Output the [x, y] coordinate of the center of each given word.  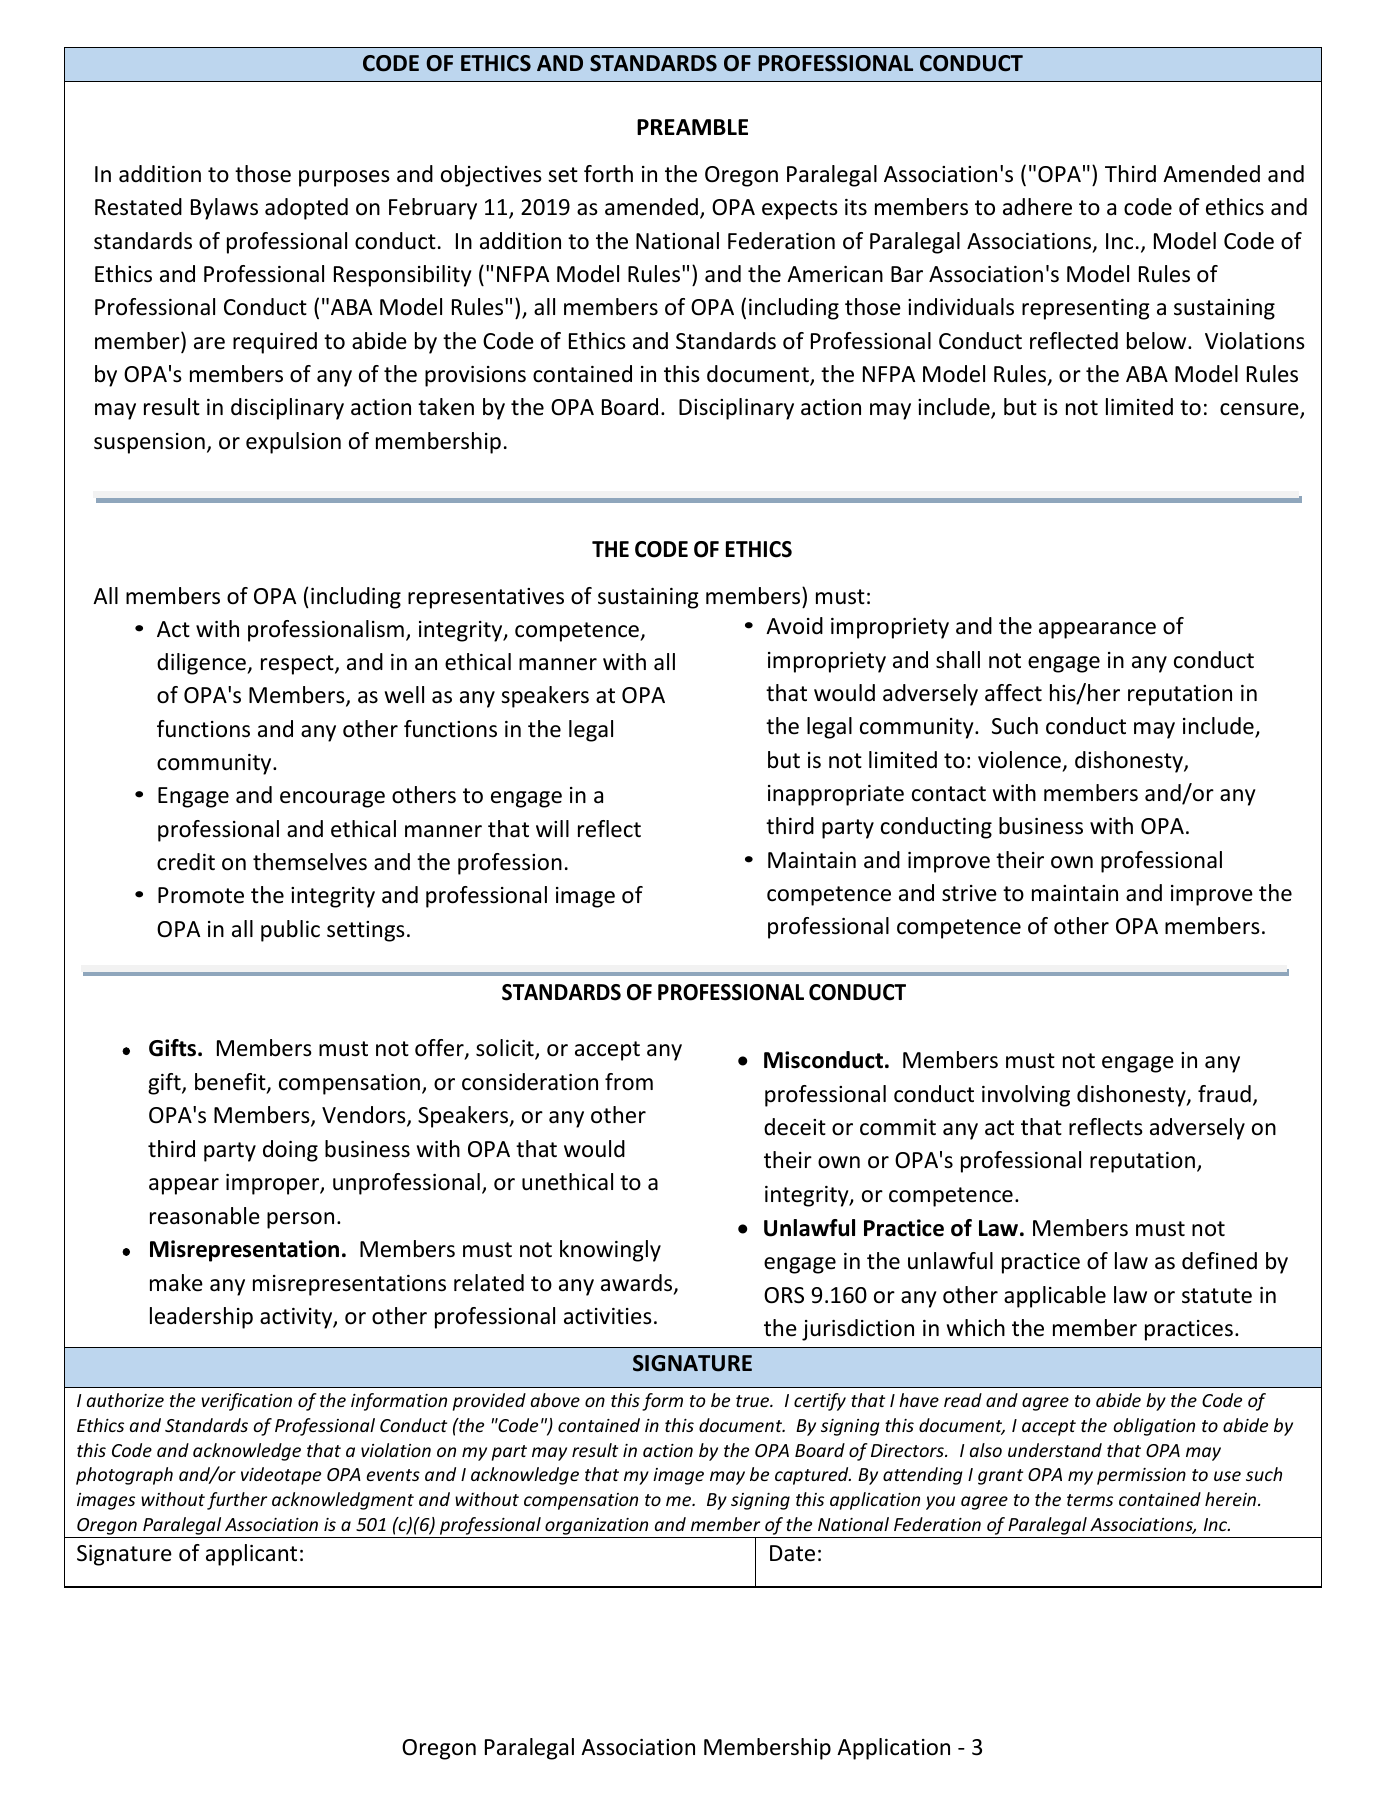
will [552, 828]
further [237, 1501]
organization [597, 1528]
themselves [310, 862]
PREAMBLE [692, 127]
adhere [1037, 207]
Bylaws [224, 209]
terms [1090, 1500]
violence [1019, 760]
